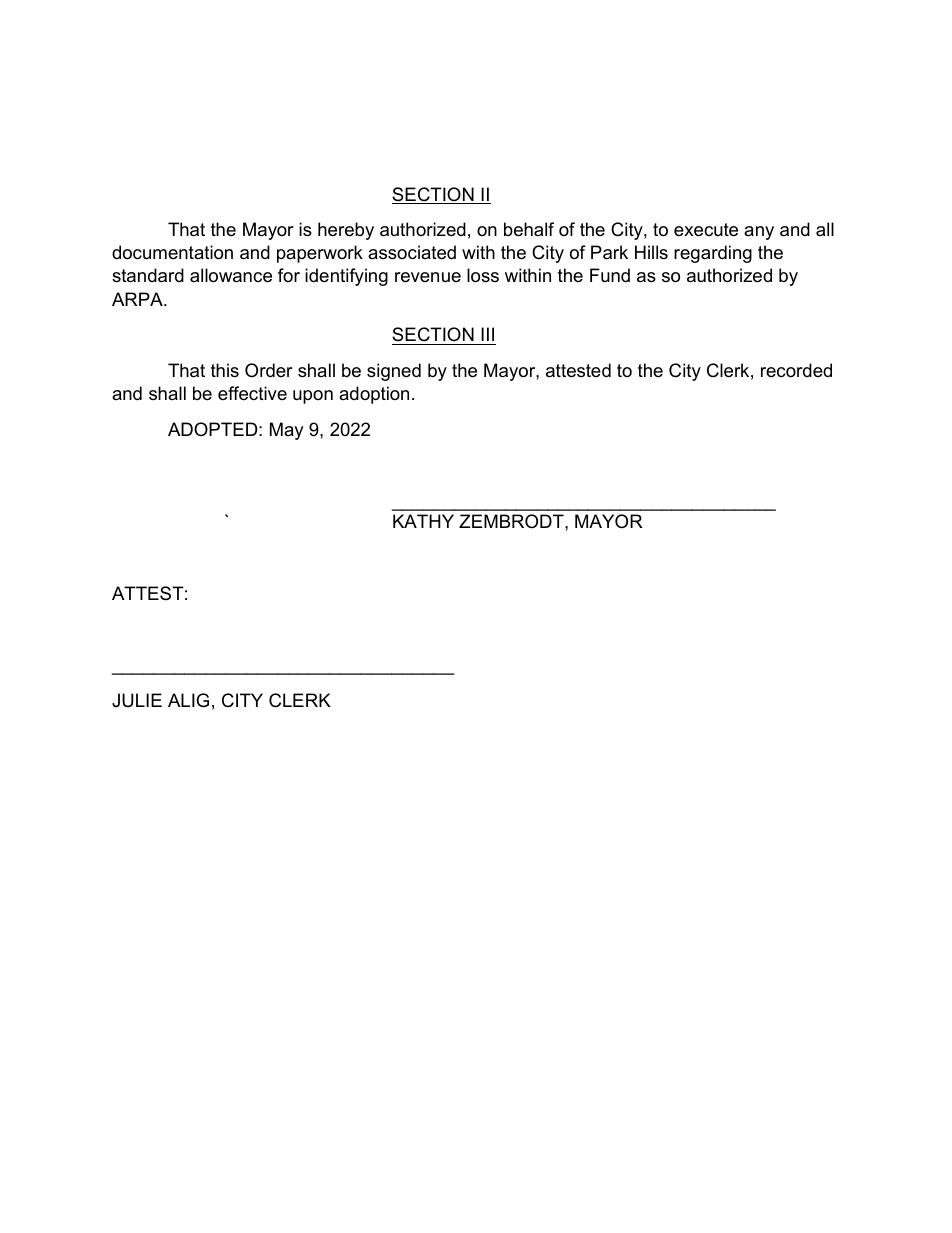 The width and height of the page is (952, 1233). Describe the element at coordinates (423, 521) in the page. I see `KATHY` at that location.
